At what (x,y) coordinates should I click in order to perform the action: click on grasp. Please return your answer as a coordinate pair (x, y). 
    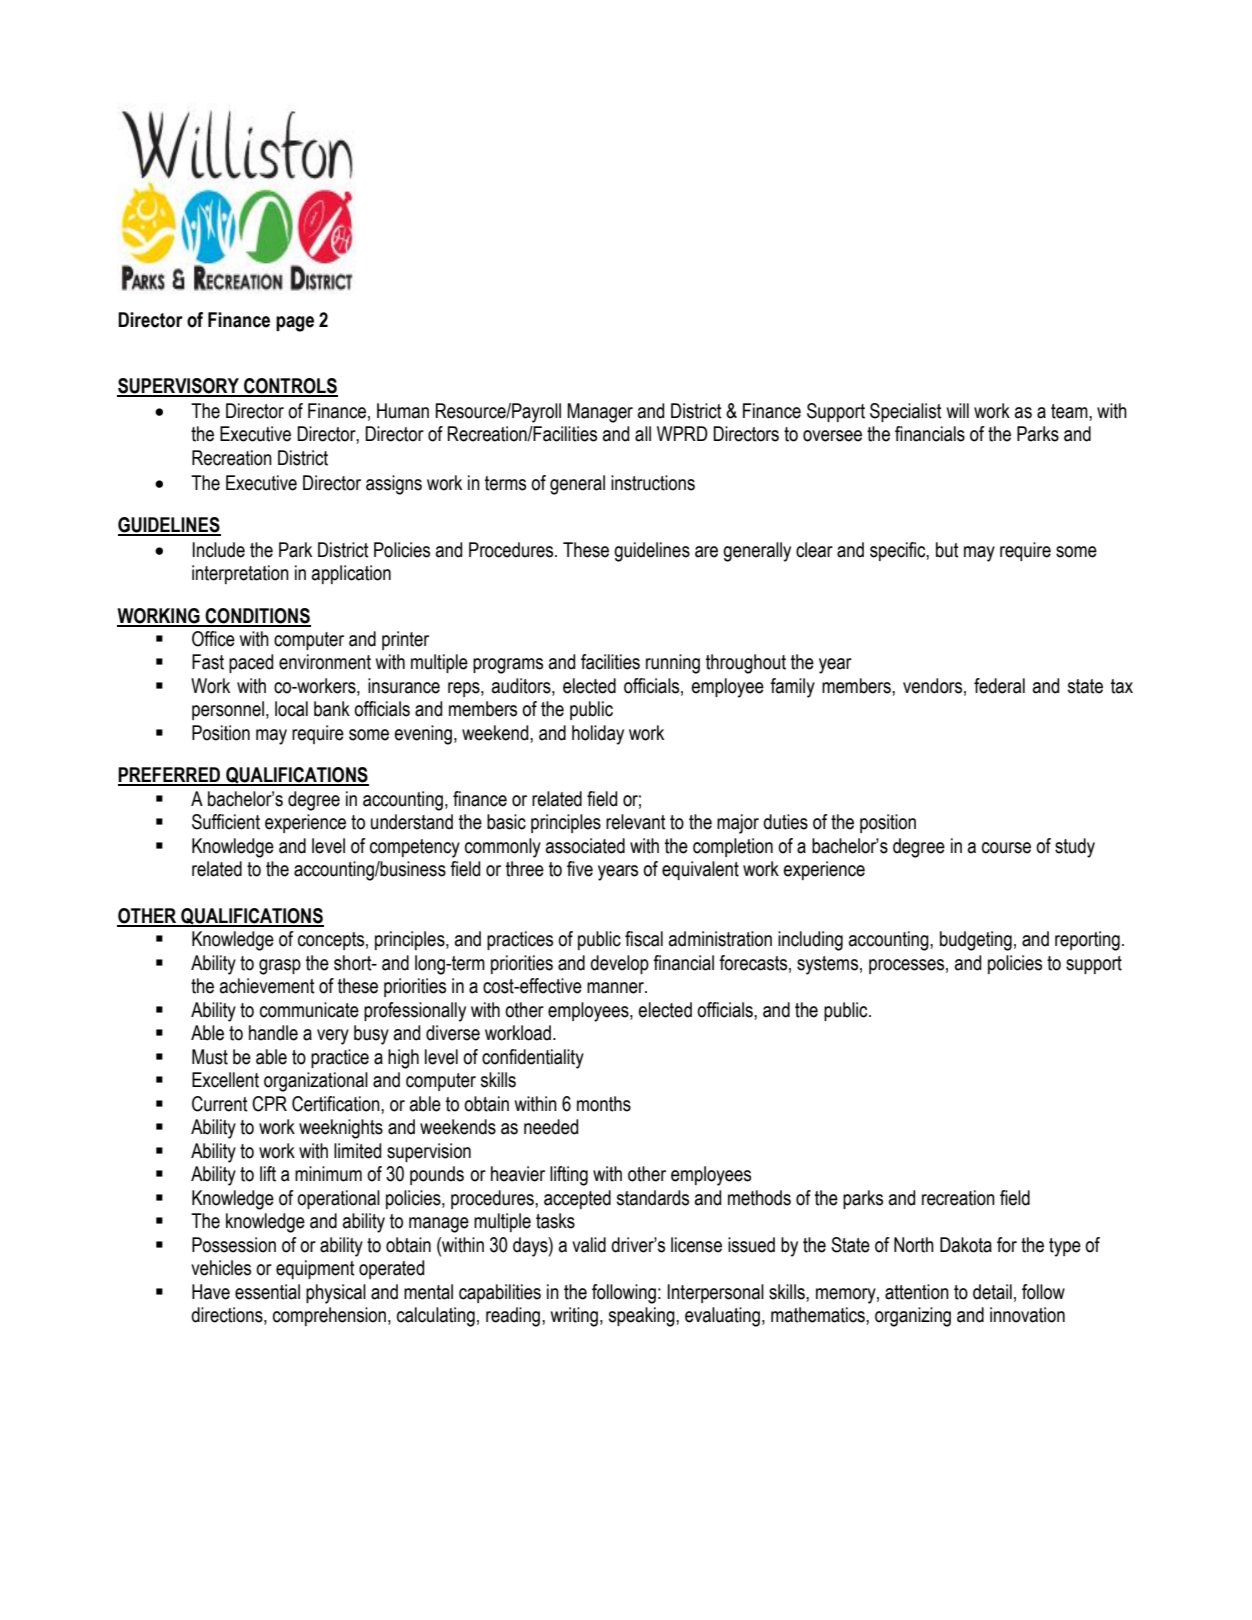
    Looking at the image, I should click on (280, 967).
